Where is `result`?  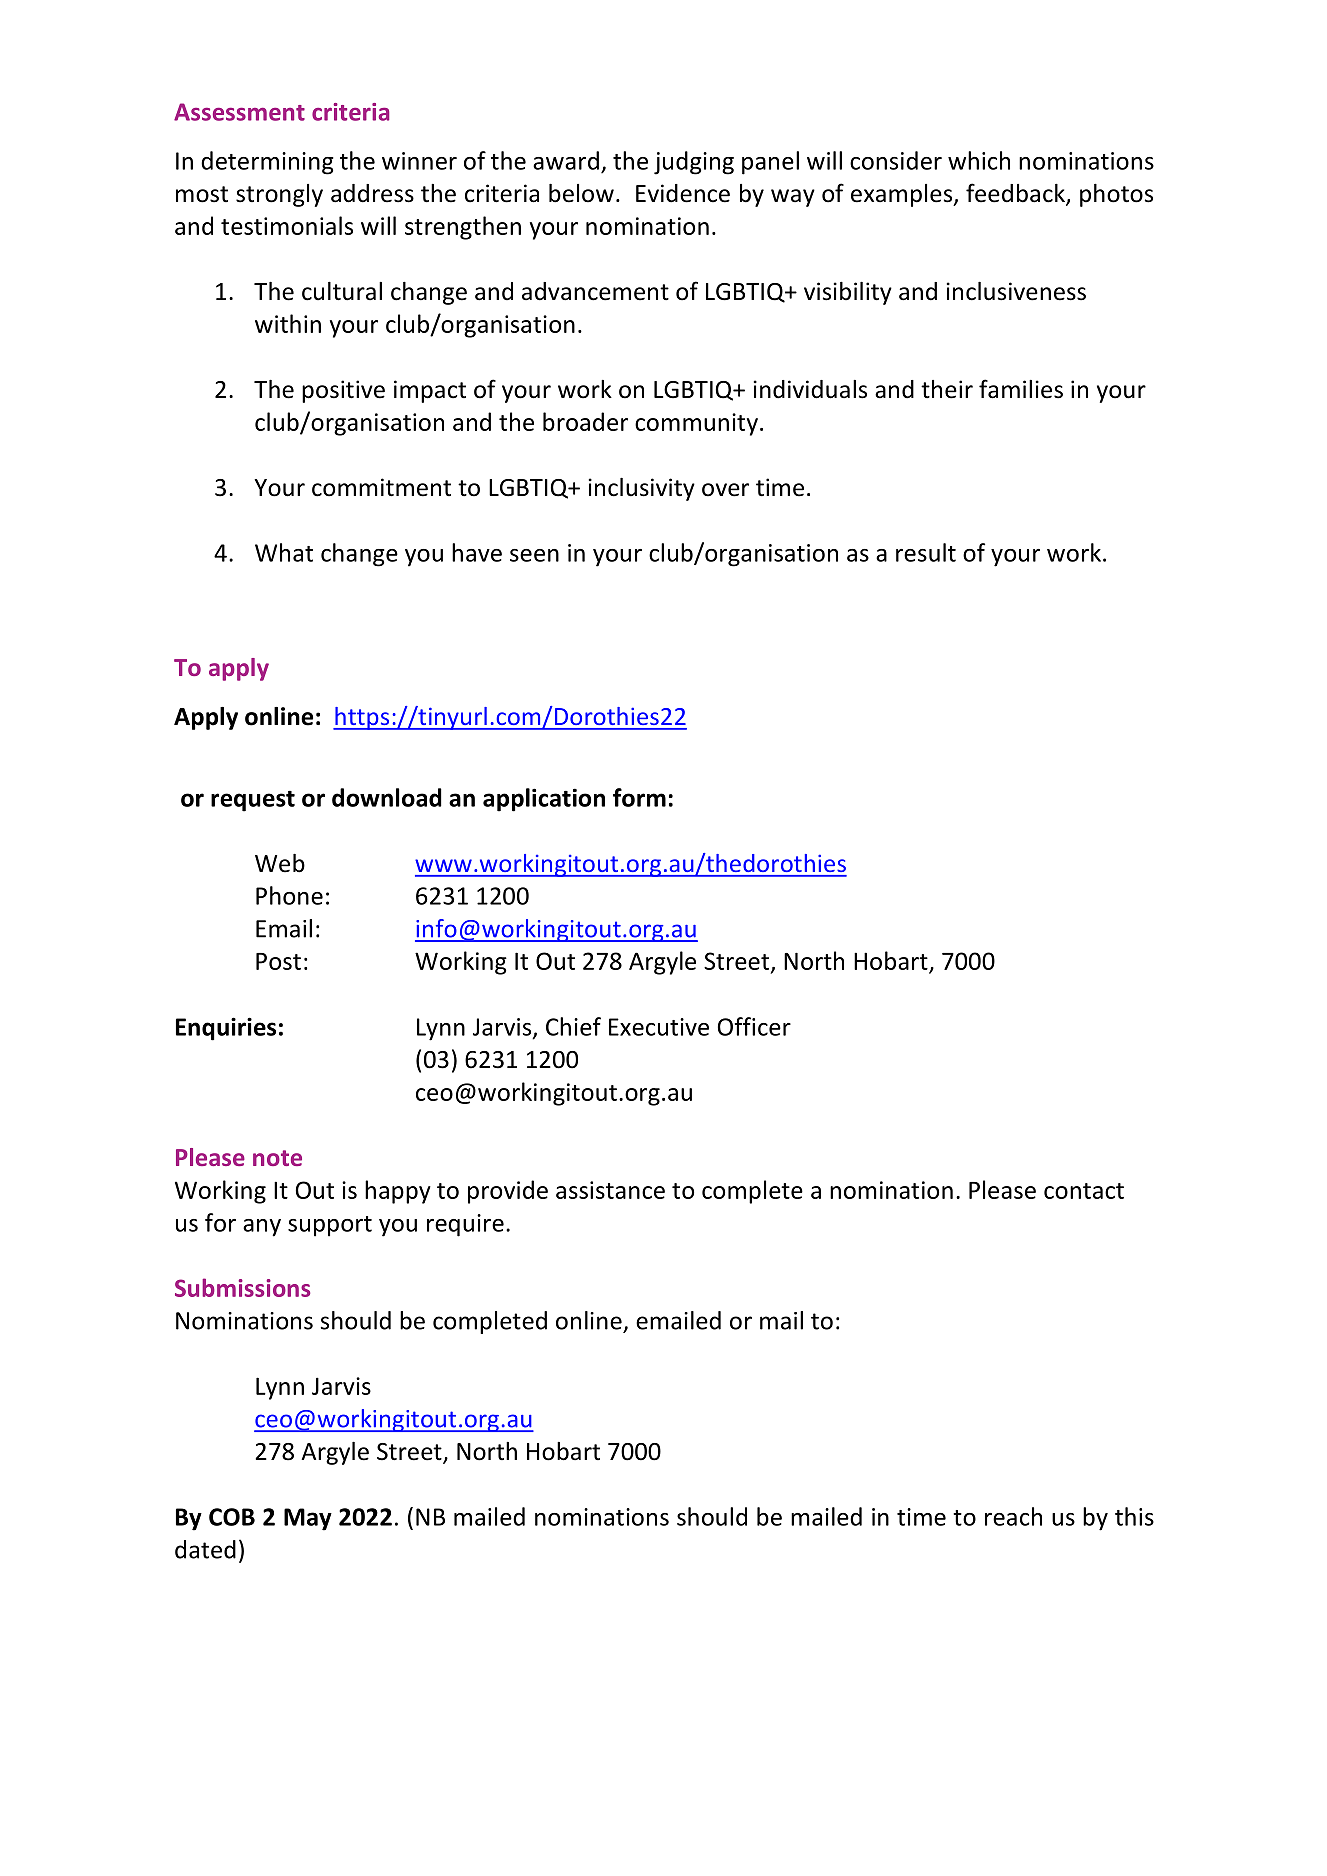
result is located at coordinates (926, 552).
